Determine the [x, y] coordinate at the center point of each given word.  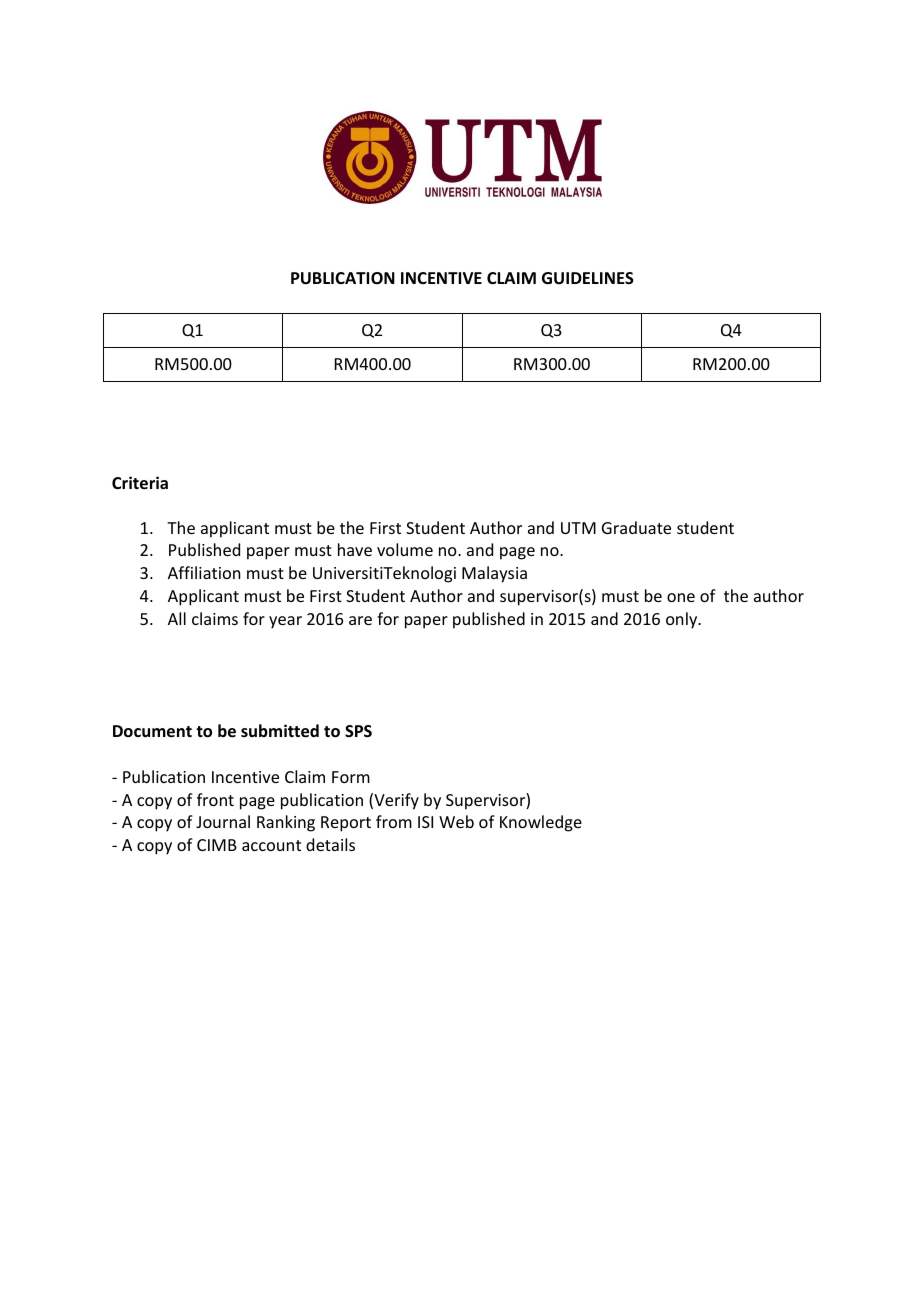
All [177, 618]
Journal [223, 821]
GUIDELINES [588, 278]
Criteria [140, 483]
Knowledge [541, 823]
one [681, 597]
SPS [358, 731]
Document [152, 731]
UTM [578, 528]
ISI [425, 822]
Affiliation [204, 572]
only [683, 620]
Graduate [636, 527]
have [355, 549]
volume [405, 549]
